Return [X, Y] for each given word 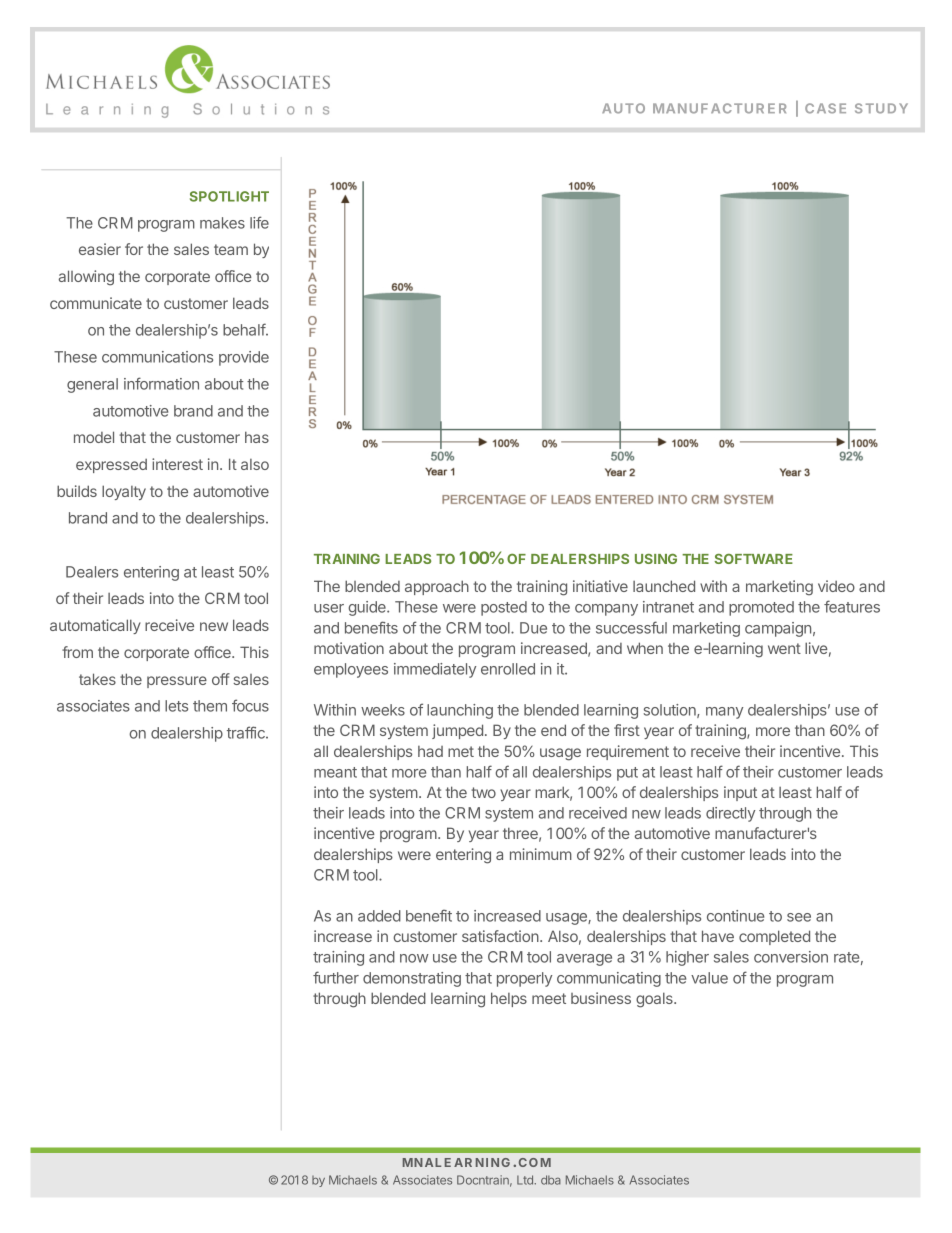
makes [222, 223]
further [336, 977]
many [724, 713]
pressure [177, 682]
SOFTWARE [753, 559]
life [259, 222]
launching [460, 711]
